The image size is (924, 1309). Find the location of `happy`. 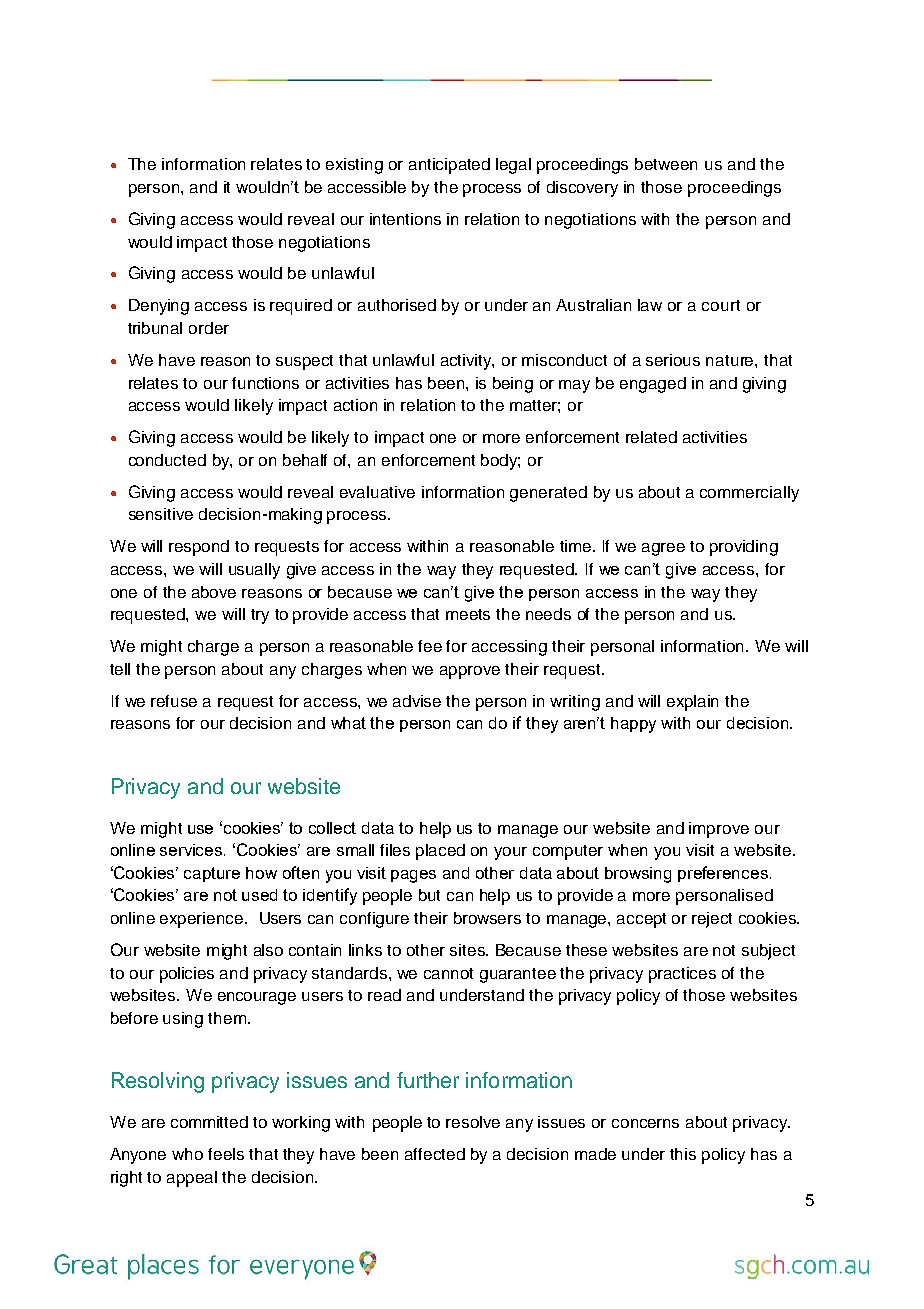

happy is located at coordinates (633, 725).
